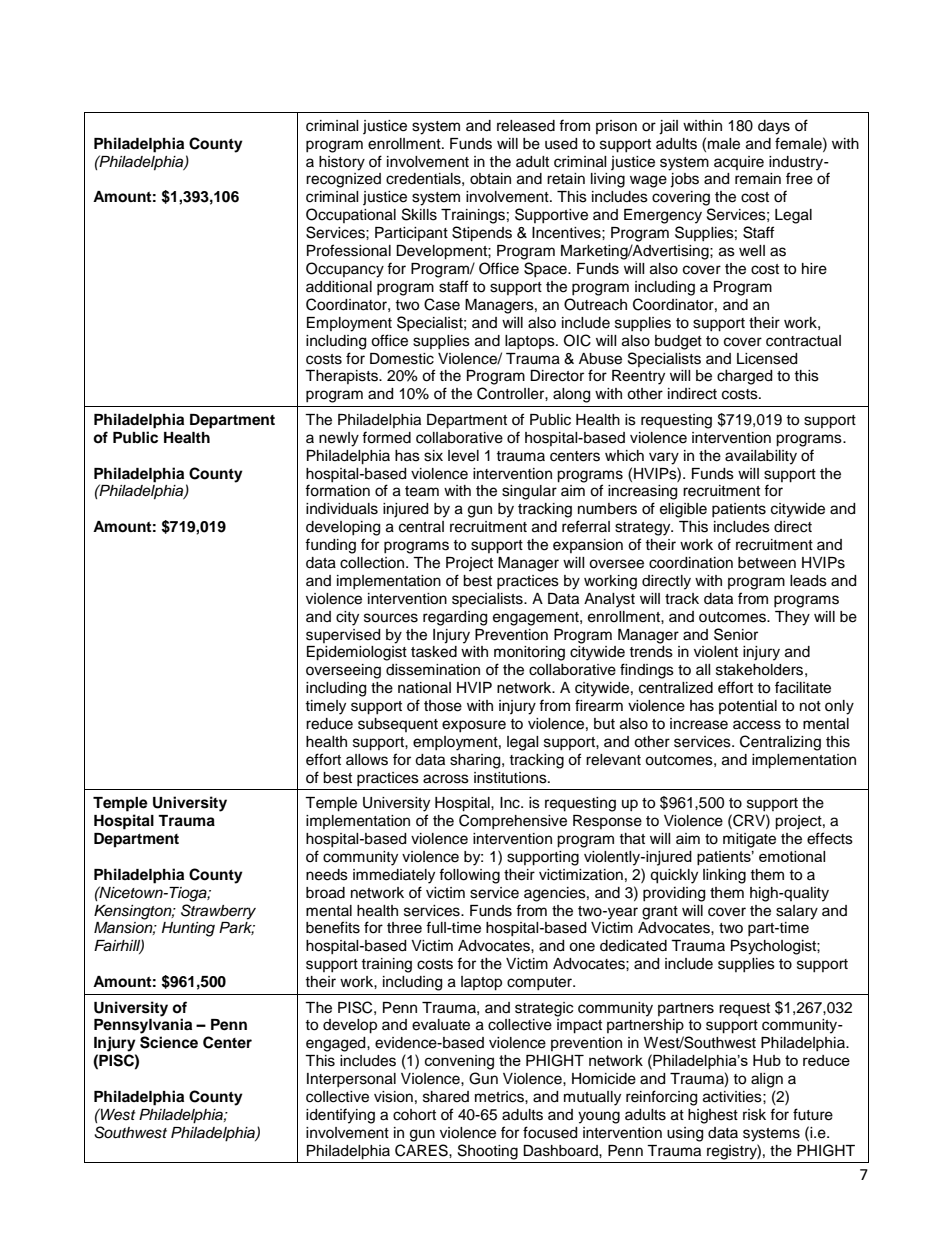  What do you see at coordinates (340, 1116) in the screenshot?
I see `identifying` at bounding box center [340, 1116].
